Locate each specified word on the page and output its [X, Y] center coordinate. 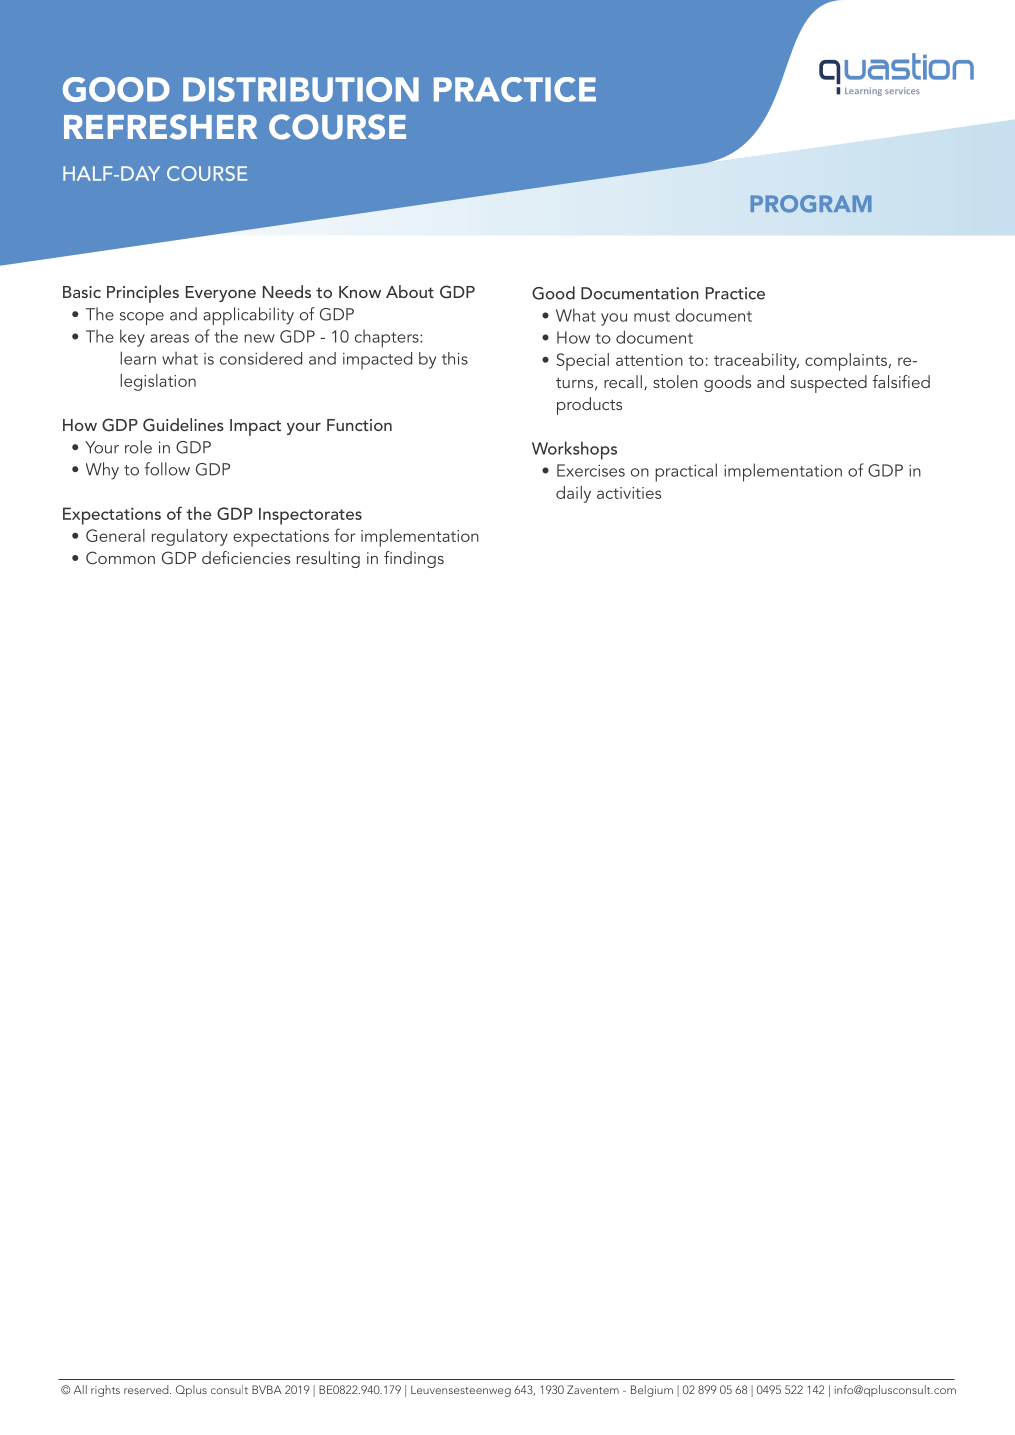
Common [120, 558]
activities [629, 493]
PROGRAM [811, 204]
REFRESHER [160, 127]
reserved [147, 1389]
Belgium [652, 1391]
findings [414, 559]
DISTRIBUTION [301, 89]
